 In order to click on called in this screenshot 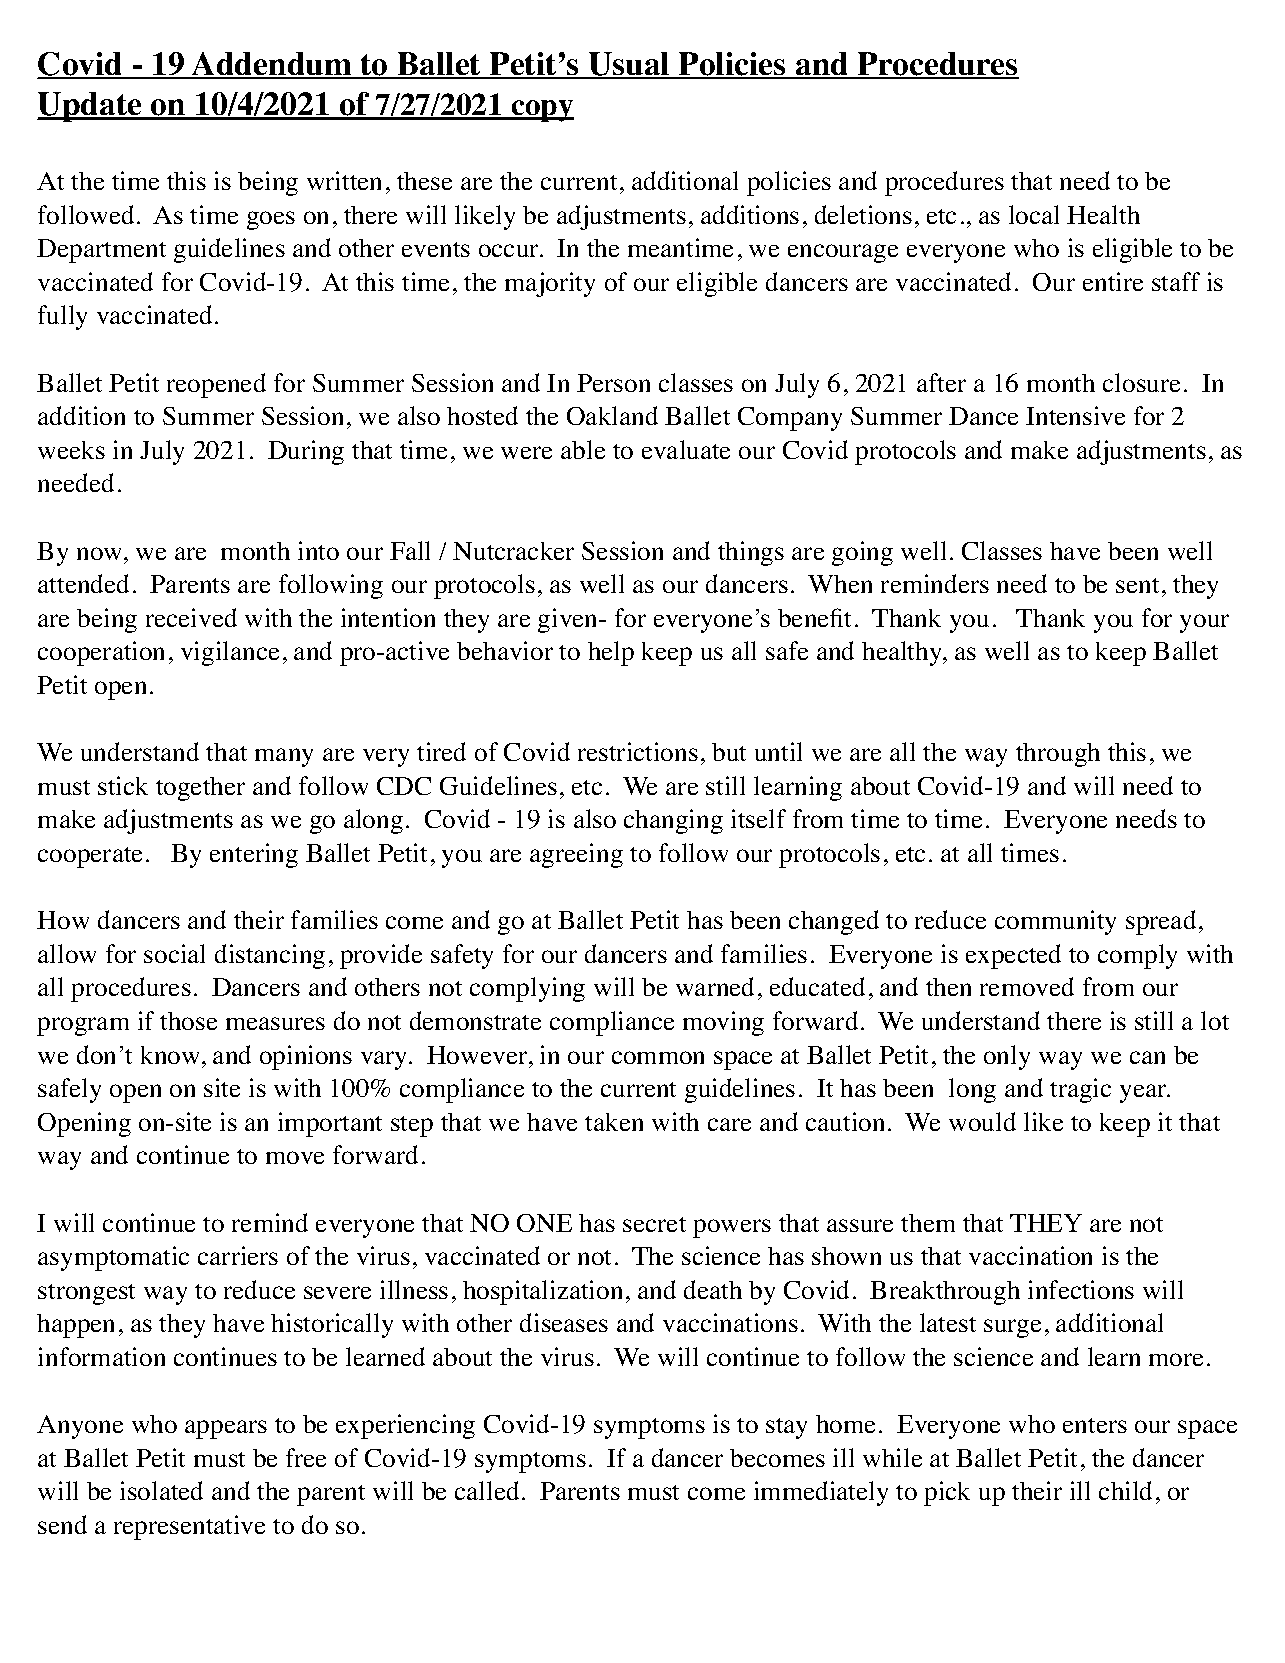, I will do `click(487, 1490)`.
